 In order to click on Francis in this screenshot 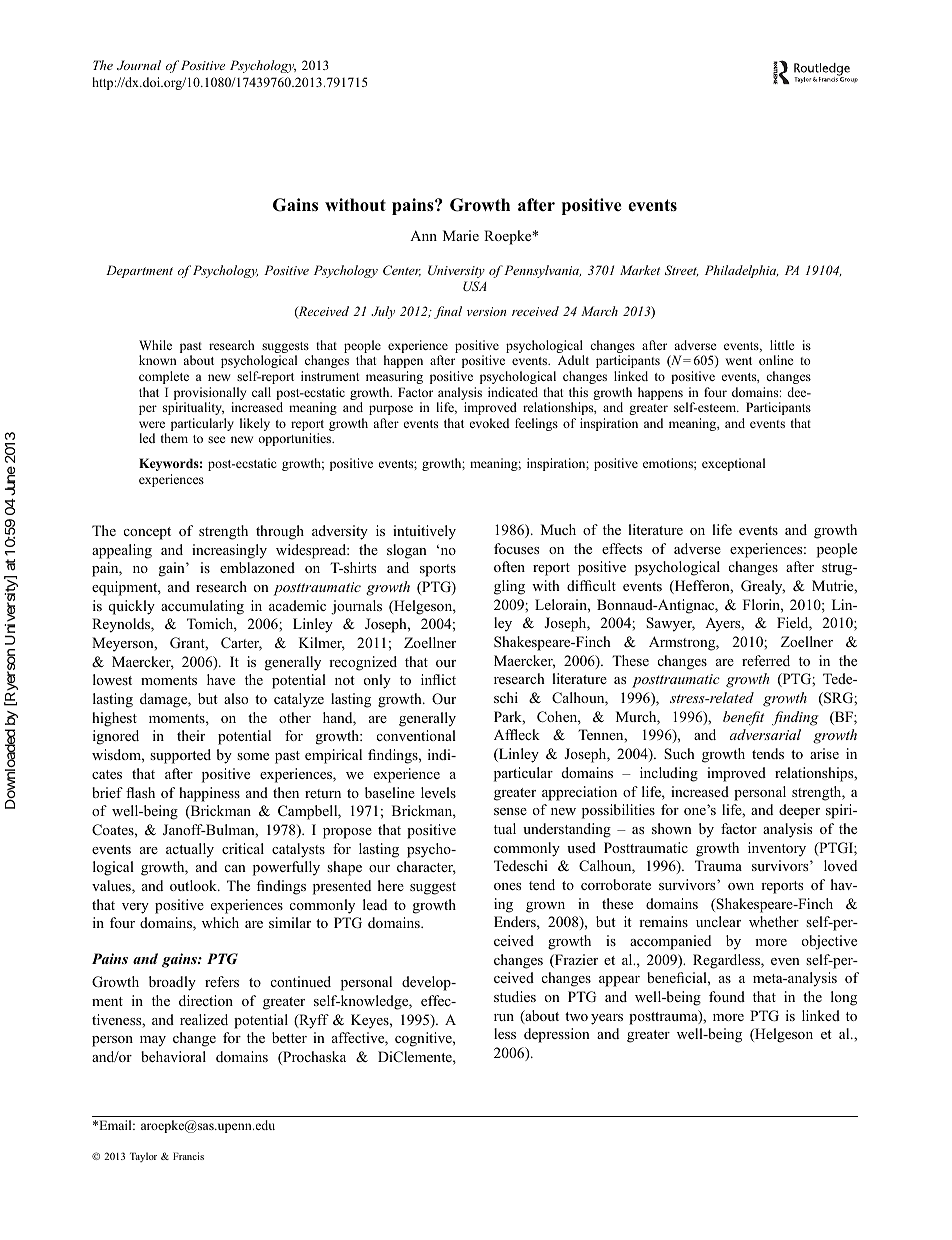, I will do `click(188, 1156)`.
